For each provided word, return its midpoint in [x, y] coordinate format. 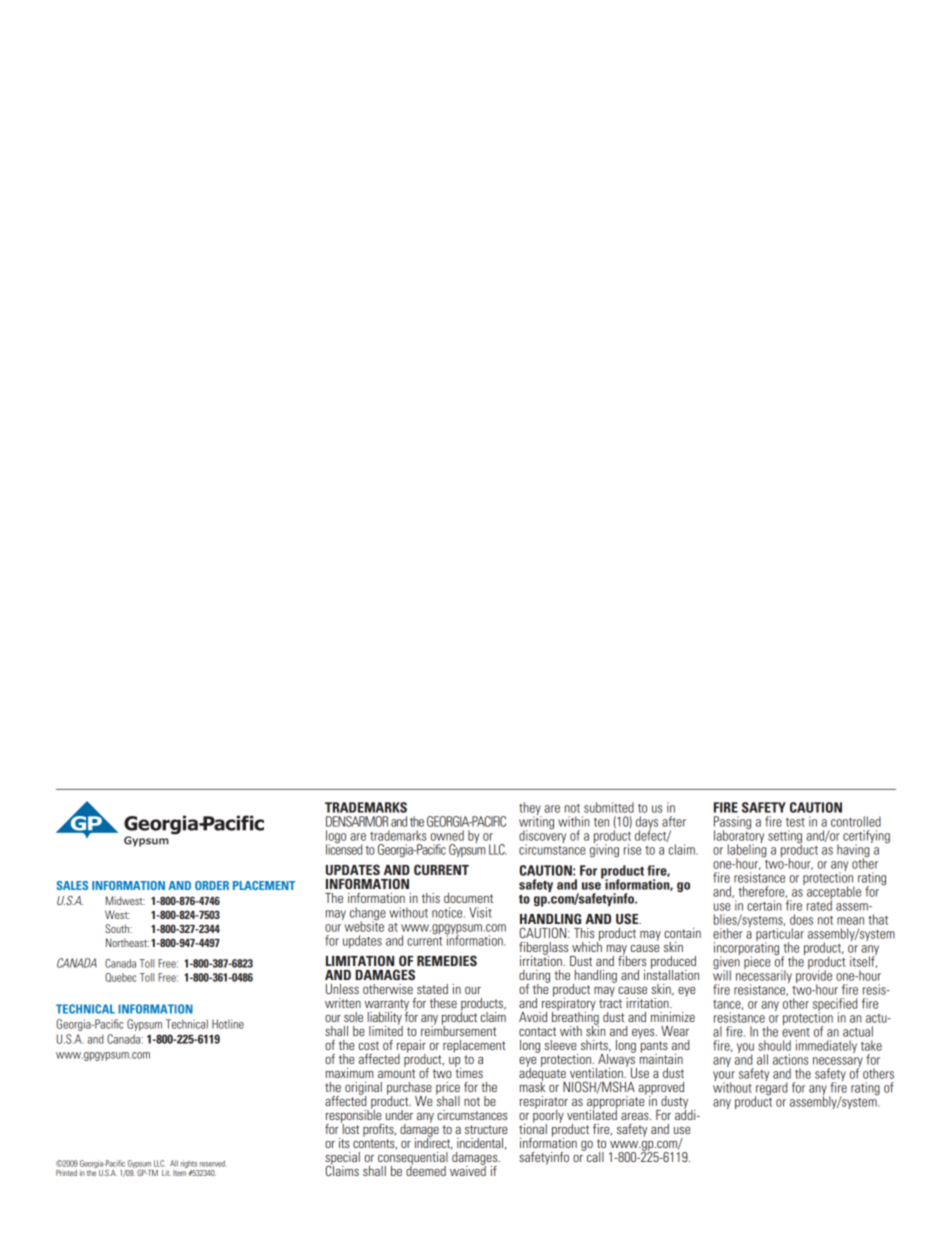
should [774, 1045]
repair [411, 1047]
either [728, 933]
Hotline [228, 1024]
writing [536, 823]
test [795, 822]
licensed [344, 848]
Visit [480, 912]
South [118, 928]
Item [180, 1171]
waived [468, 1170]
